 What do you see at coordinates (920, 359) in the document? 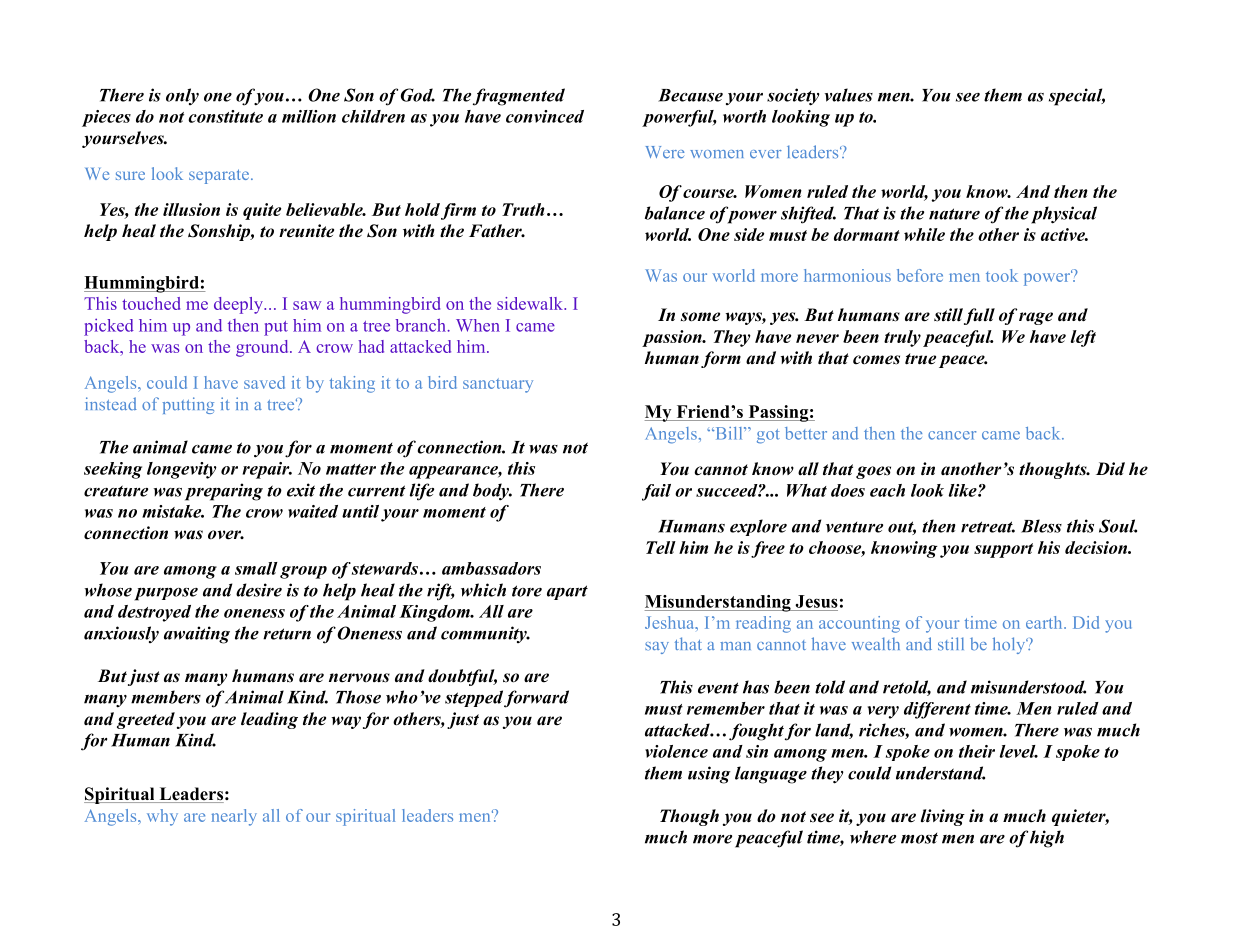
I see `true` at bounding box center [920, 359].
